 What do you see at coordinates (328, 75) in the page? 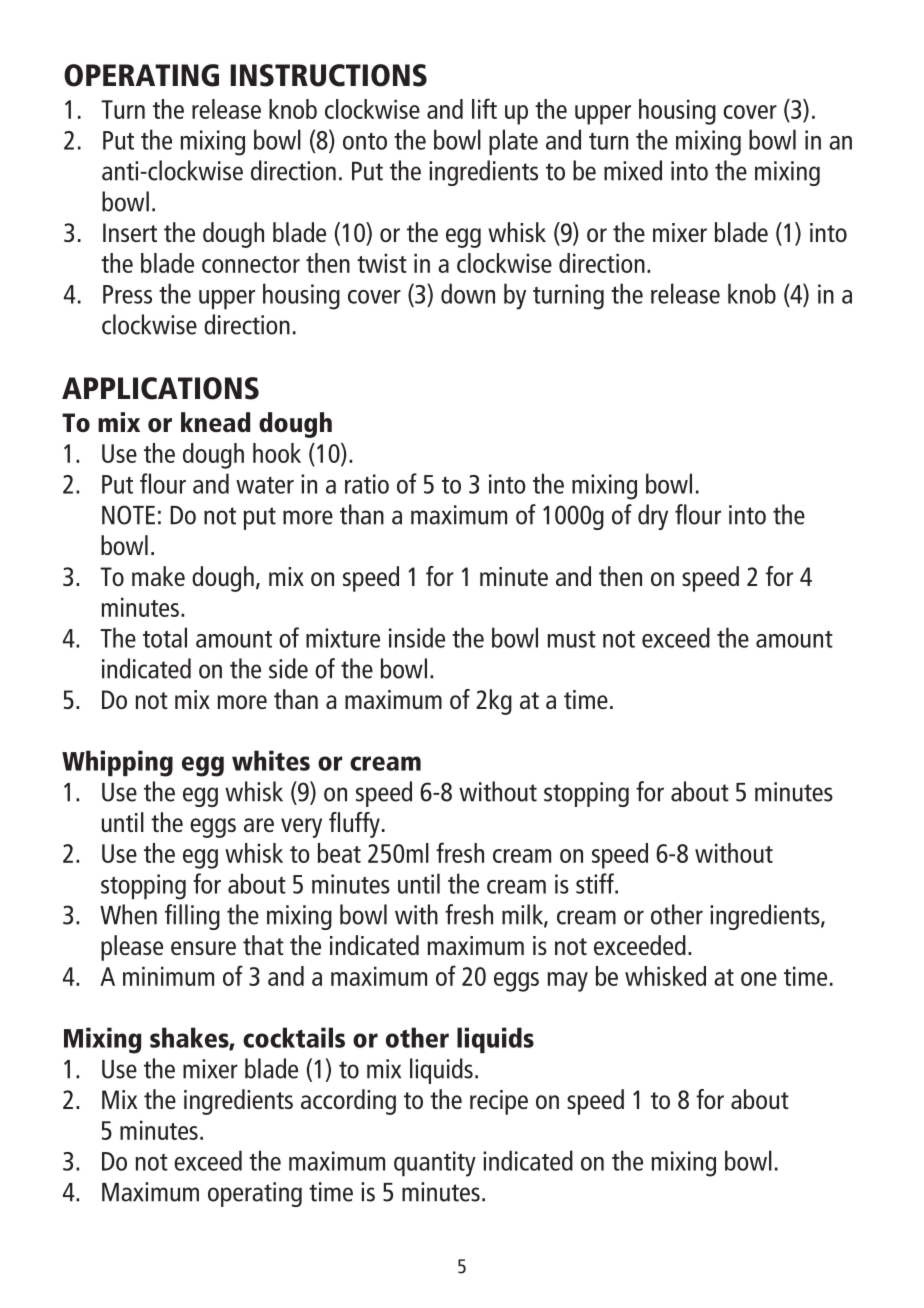
I see `INSTRUCTIONS` at bounding box center [328, 75].
